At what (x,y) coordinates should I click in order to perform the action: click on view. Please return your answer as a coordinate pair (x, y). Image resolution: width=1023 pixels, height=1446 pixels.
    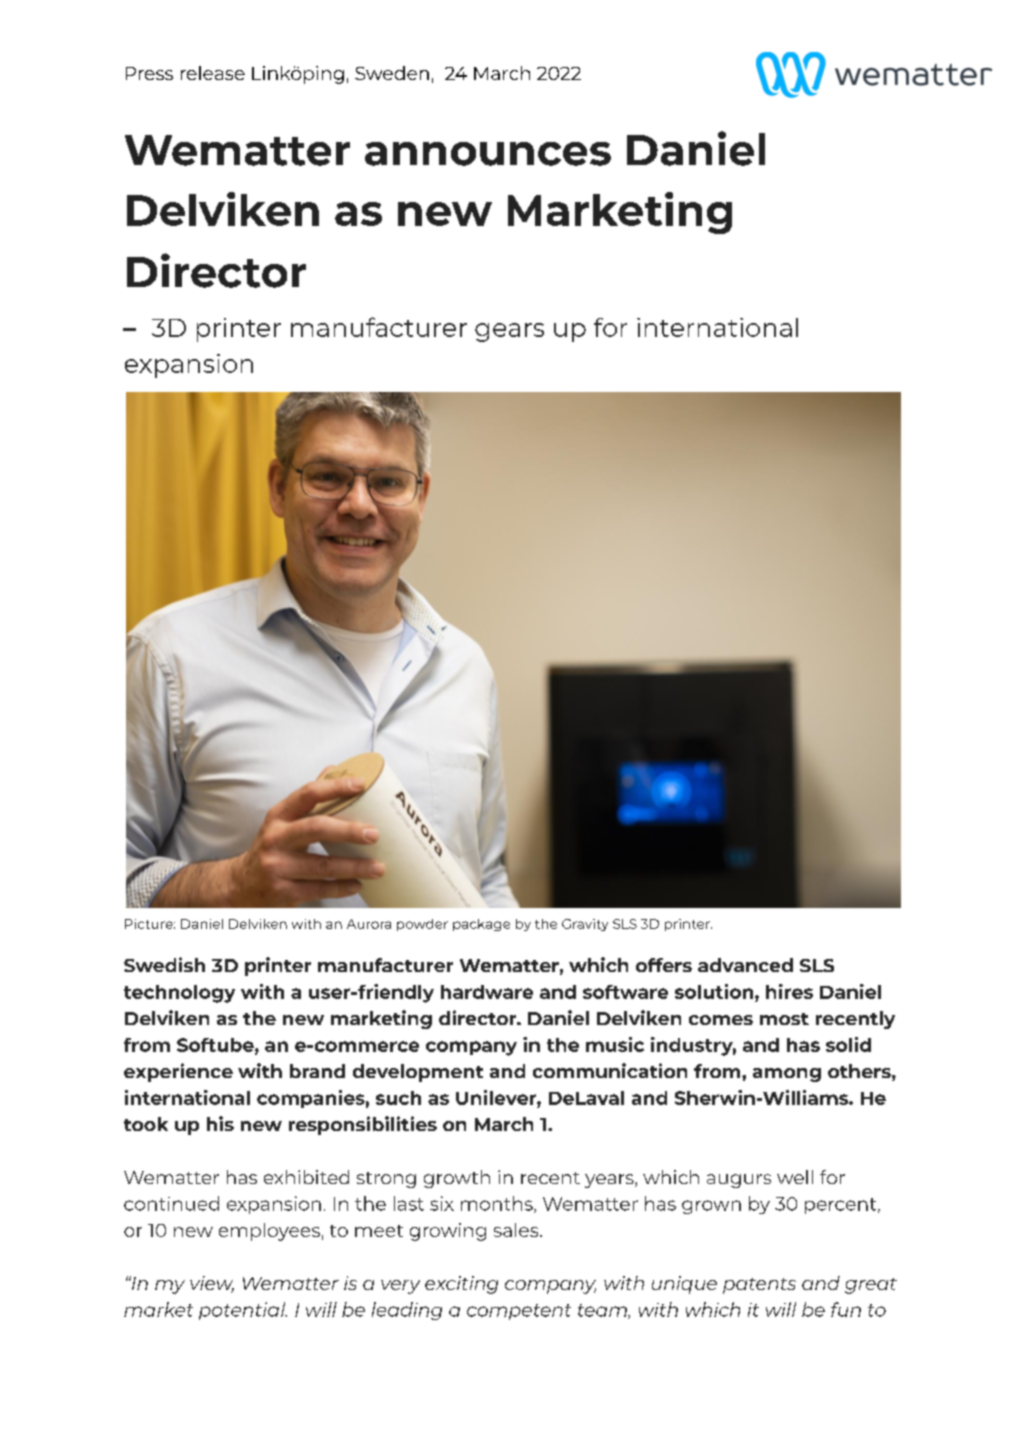
    Looking at the image, I should click on (212, 1284).
